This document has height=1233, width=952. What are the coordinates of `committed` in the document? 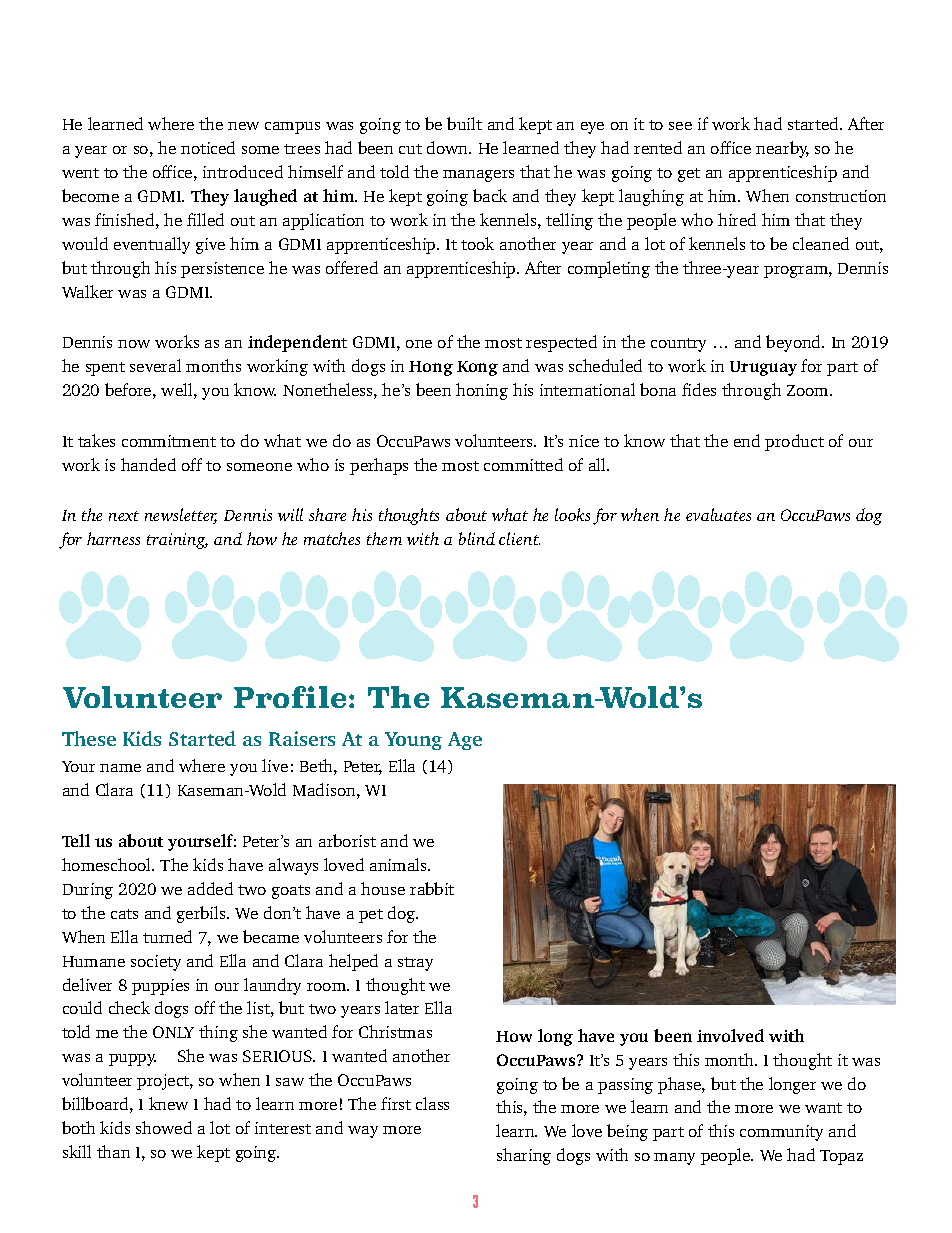 It's located at (523, 464).
